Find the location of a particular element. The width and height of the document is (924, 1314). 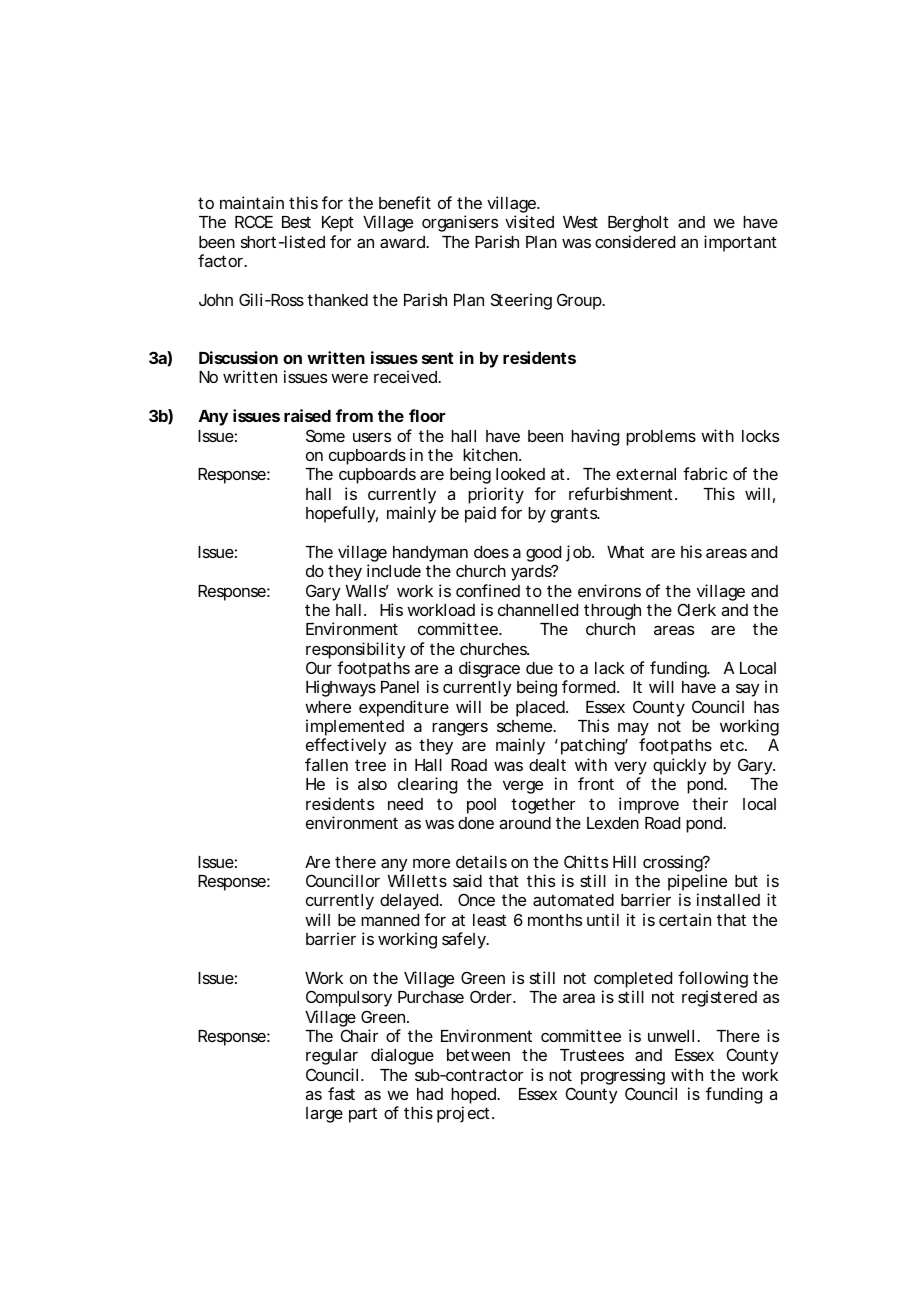

important is located at coordinates (740, 243).
